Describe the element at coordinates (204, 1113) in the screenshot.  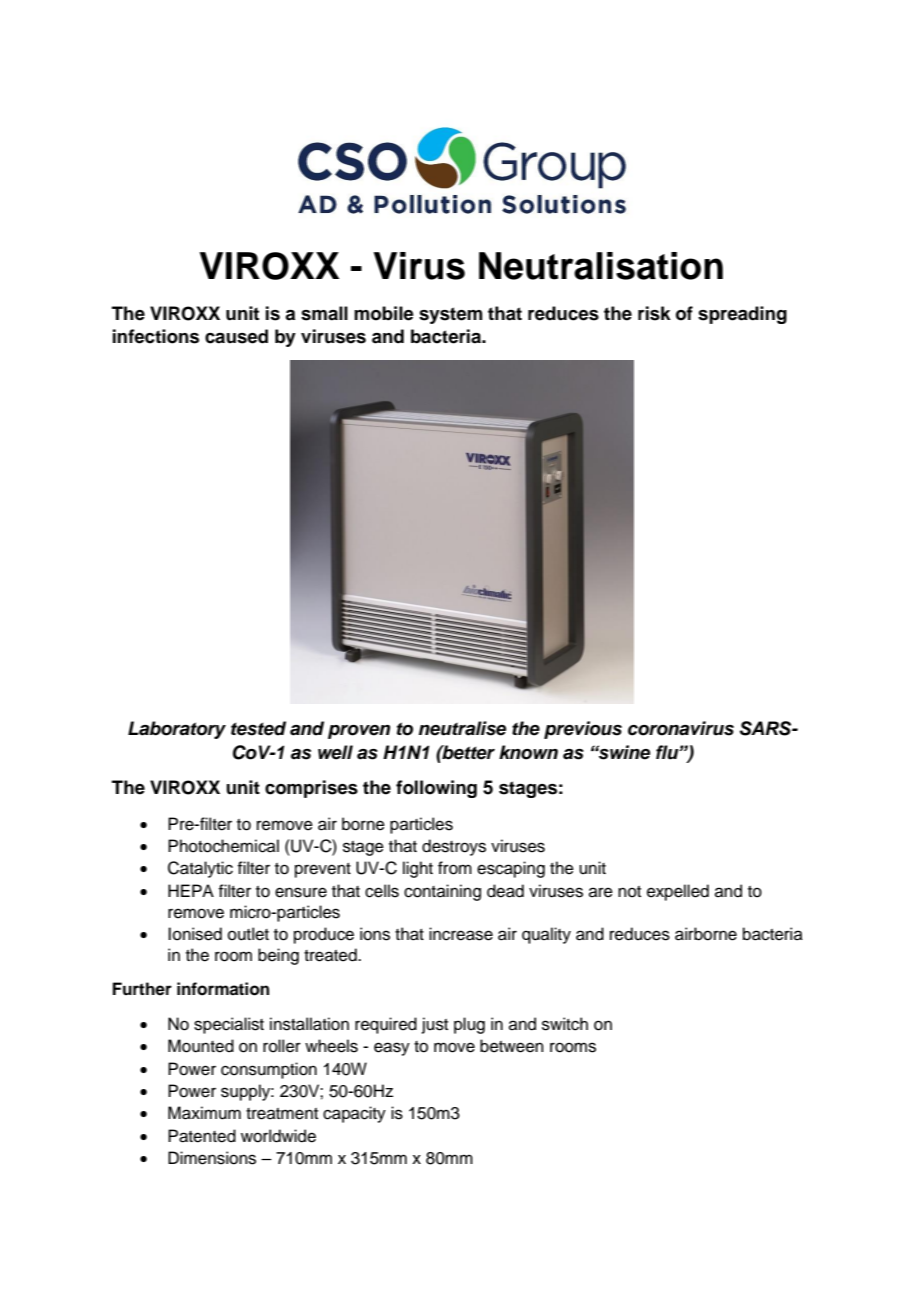
I see `Maximum` at that location.
